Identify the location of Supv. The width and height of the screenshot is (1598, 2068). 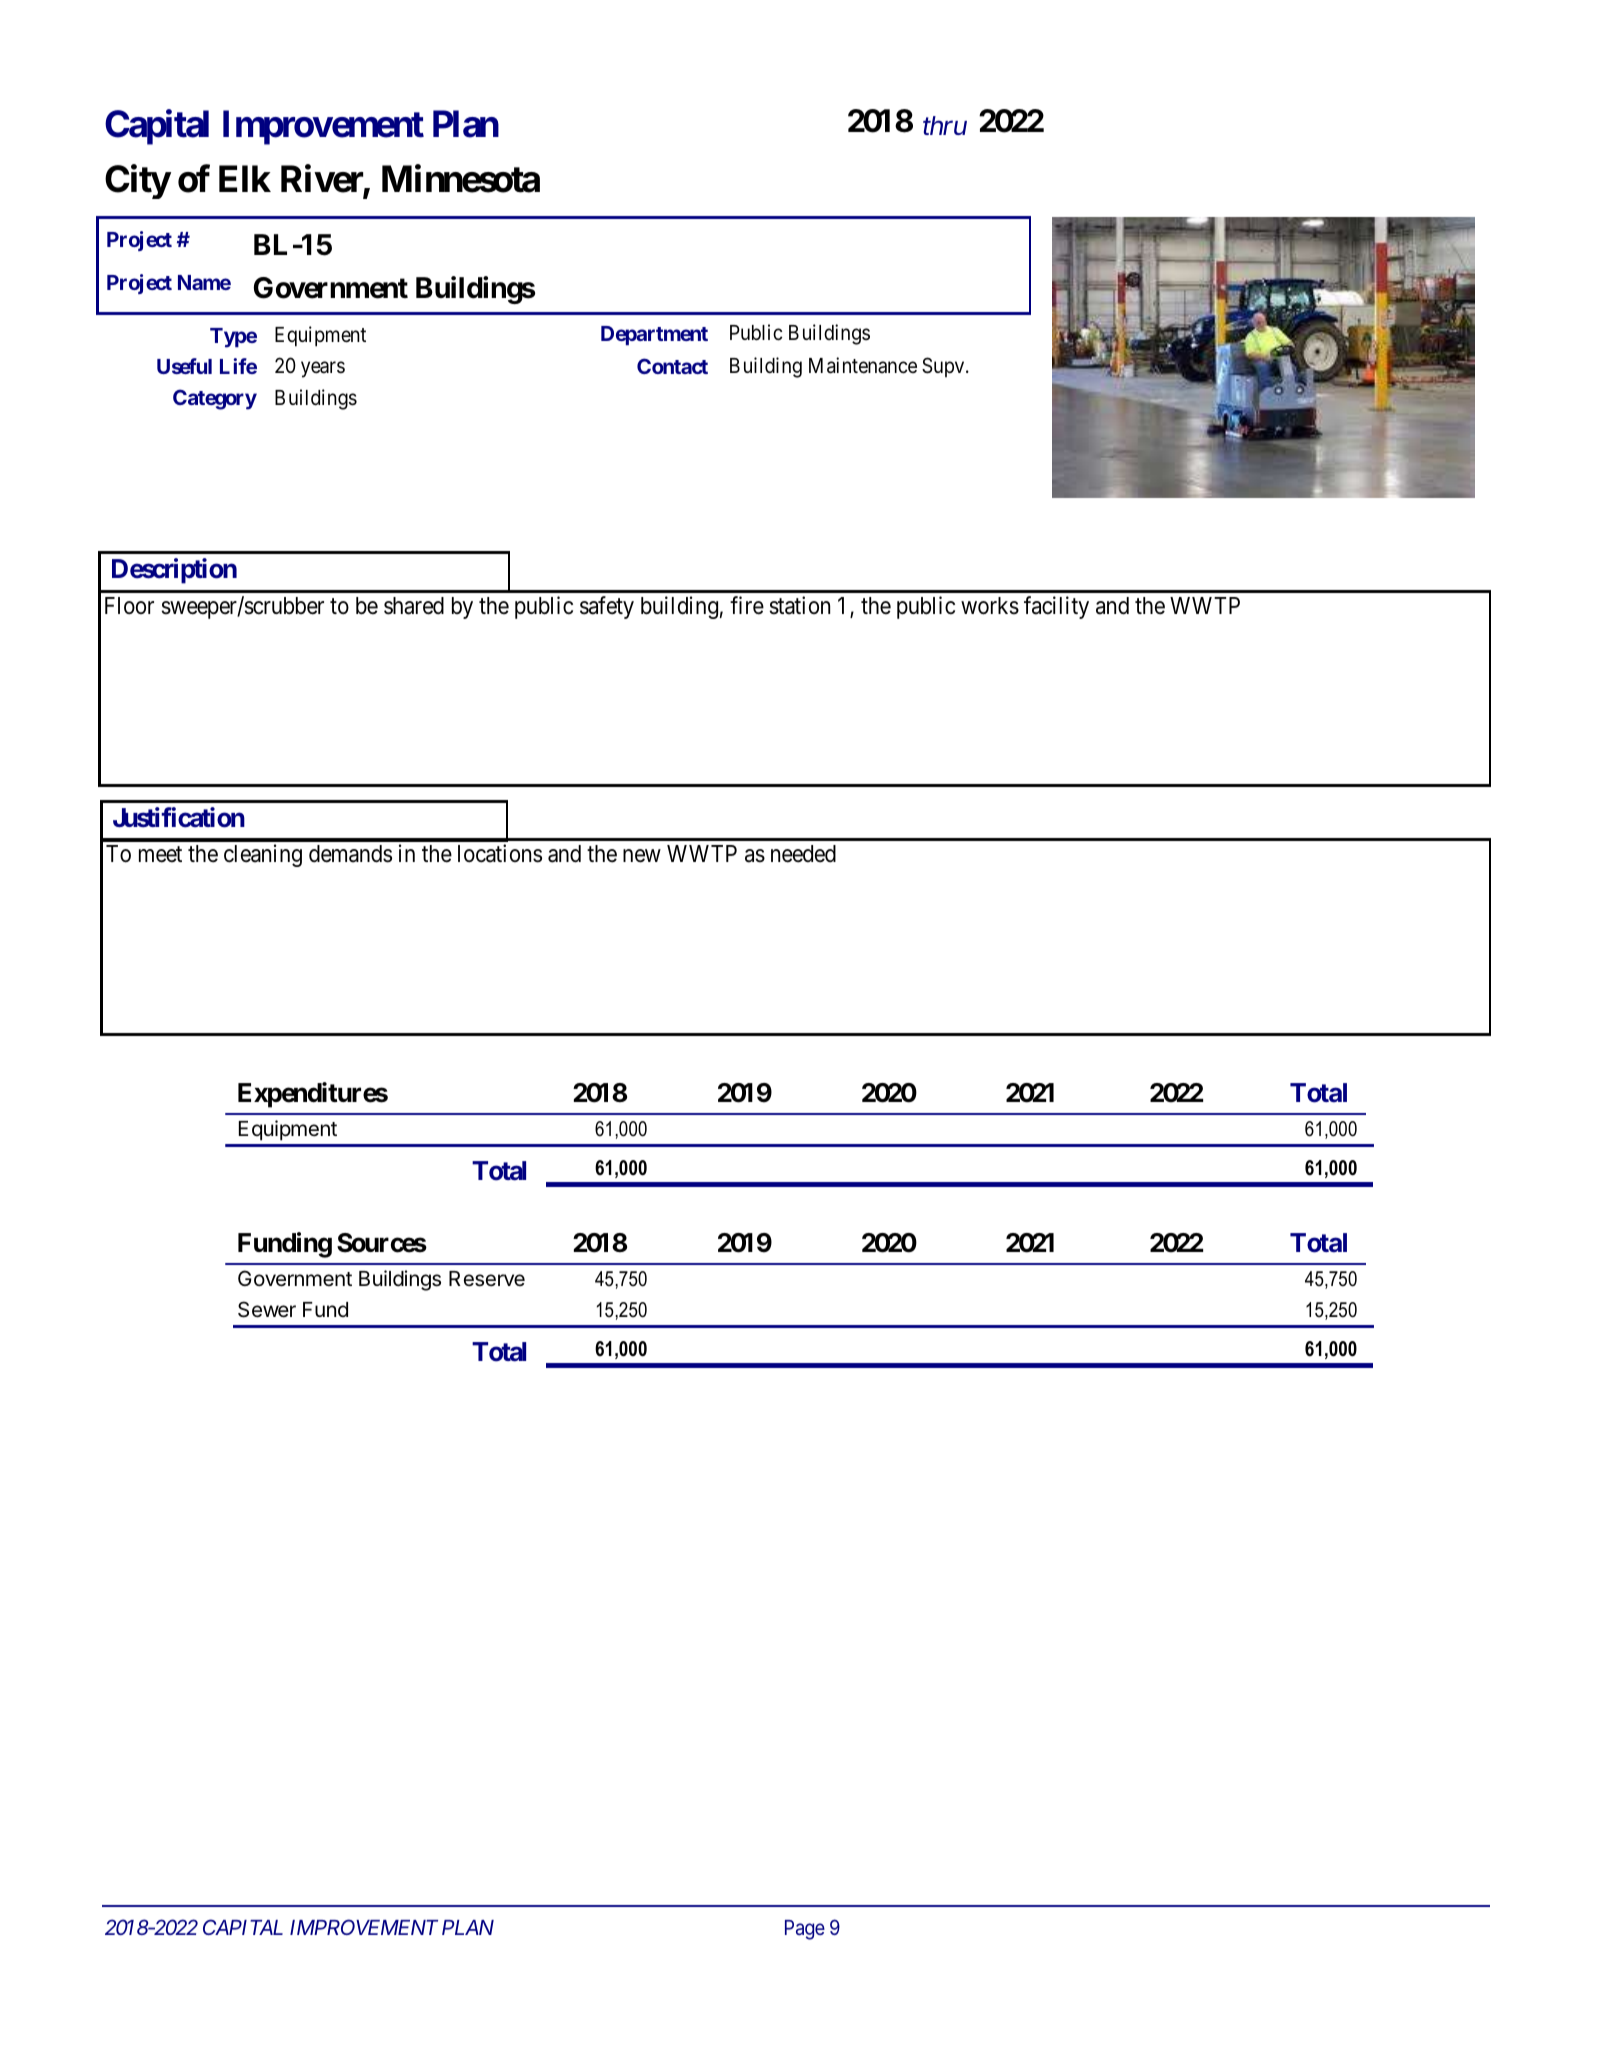
(944, 367).
